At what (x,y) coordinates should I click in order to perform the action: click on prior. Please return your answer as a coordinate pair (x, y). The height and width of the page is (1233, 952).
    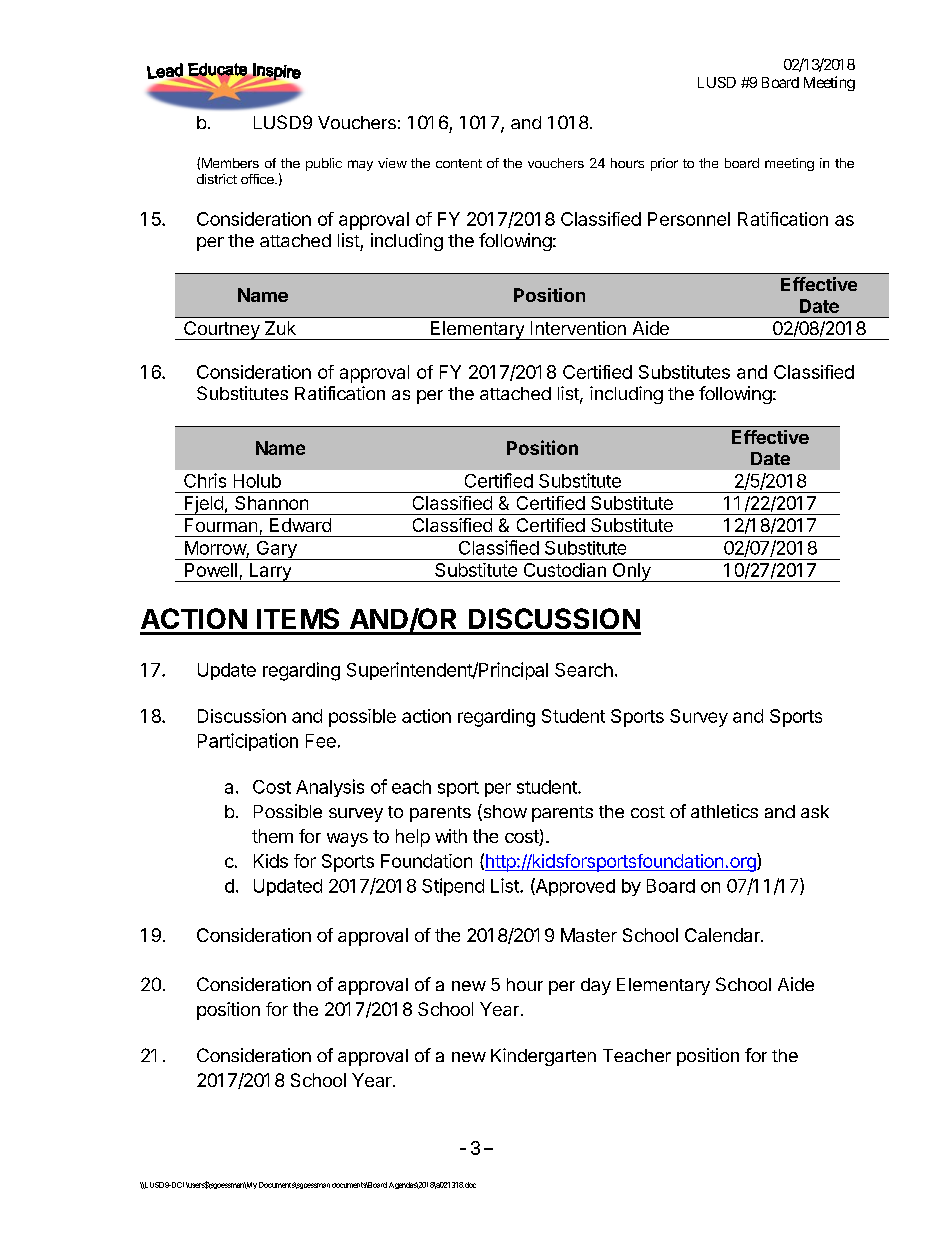
    Looking at the image, I should click on (664, 164).
